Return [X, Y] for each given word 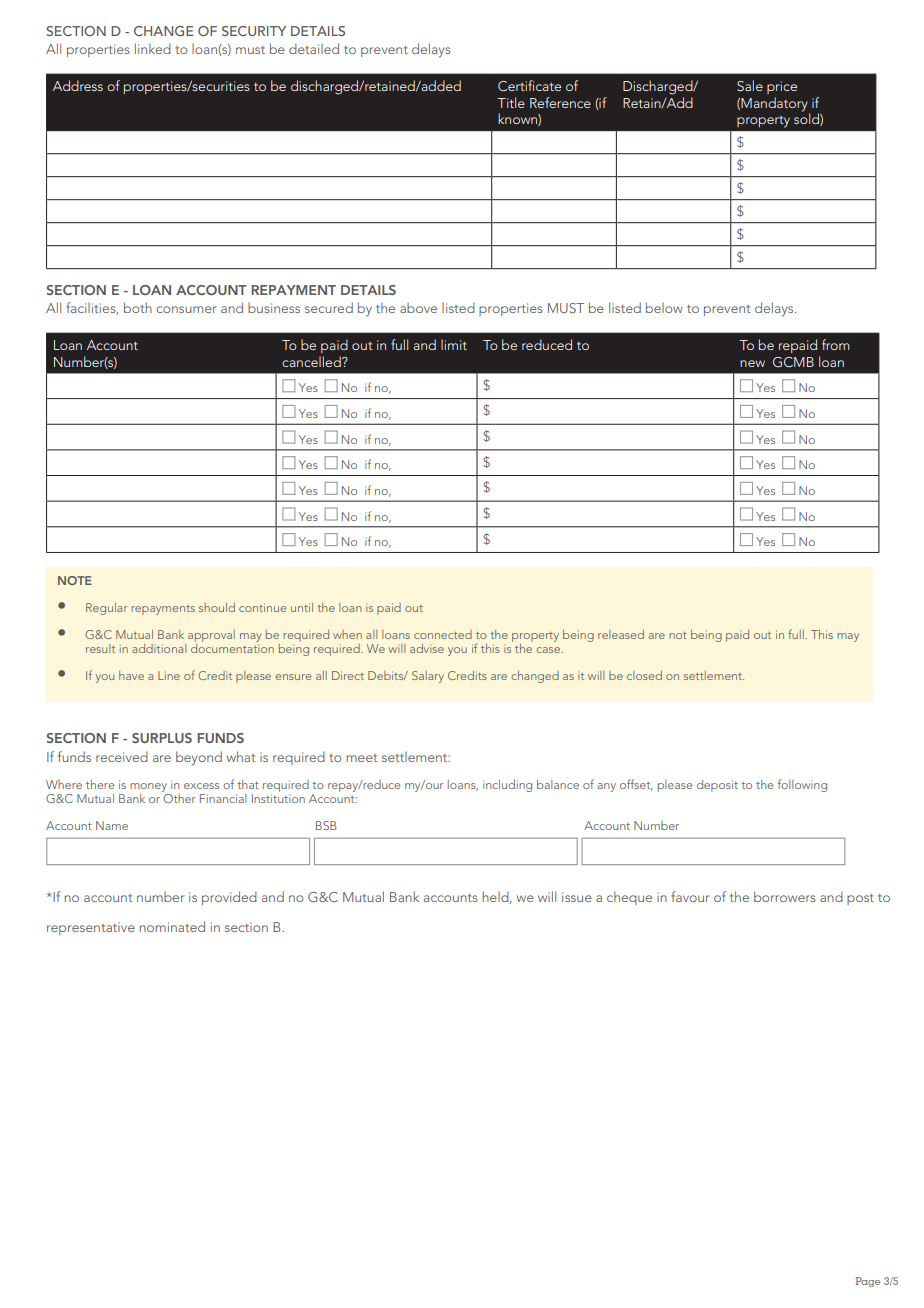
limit [454, 344]
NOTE [75, 580]
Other [178, 797]
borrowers [785, 896]
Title [511, 102]
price [782, 87]
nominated [172, 926]
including [507, 786]
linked [153, 48]
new [752, 363]
